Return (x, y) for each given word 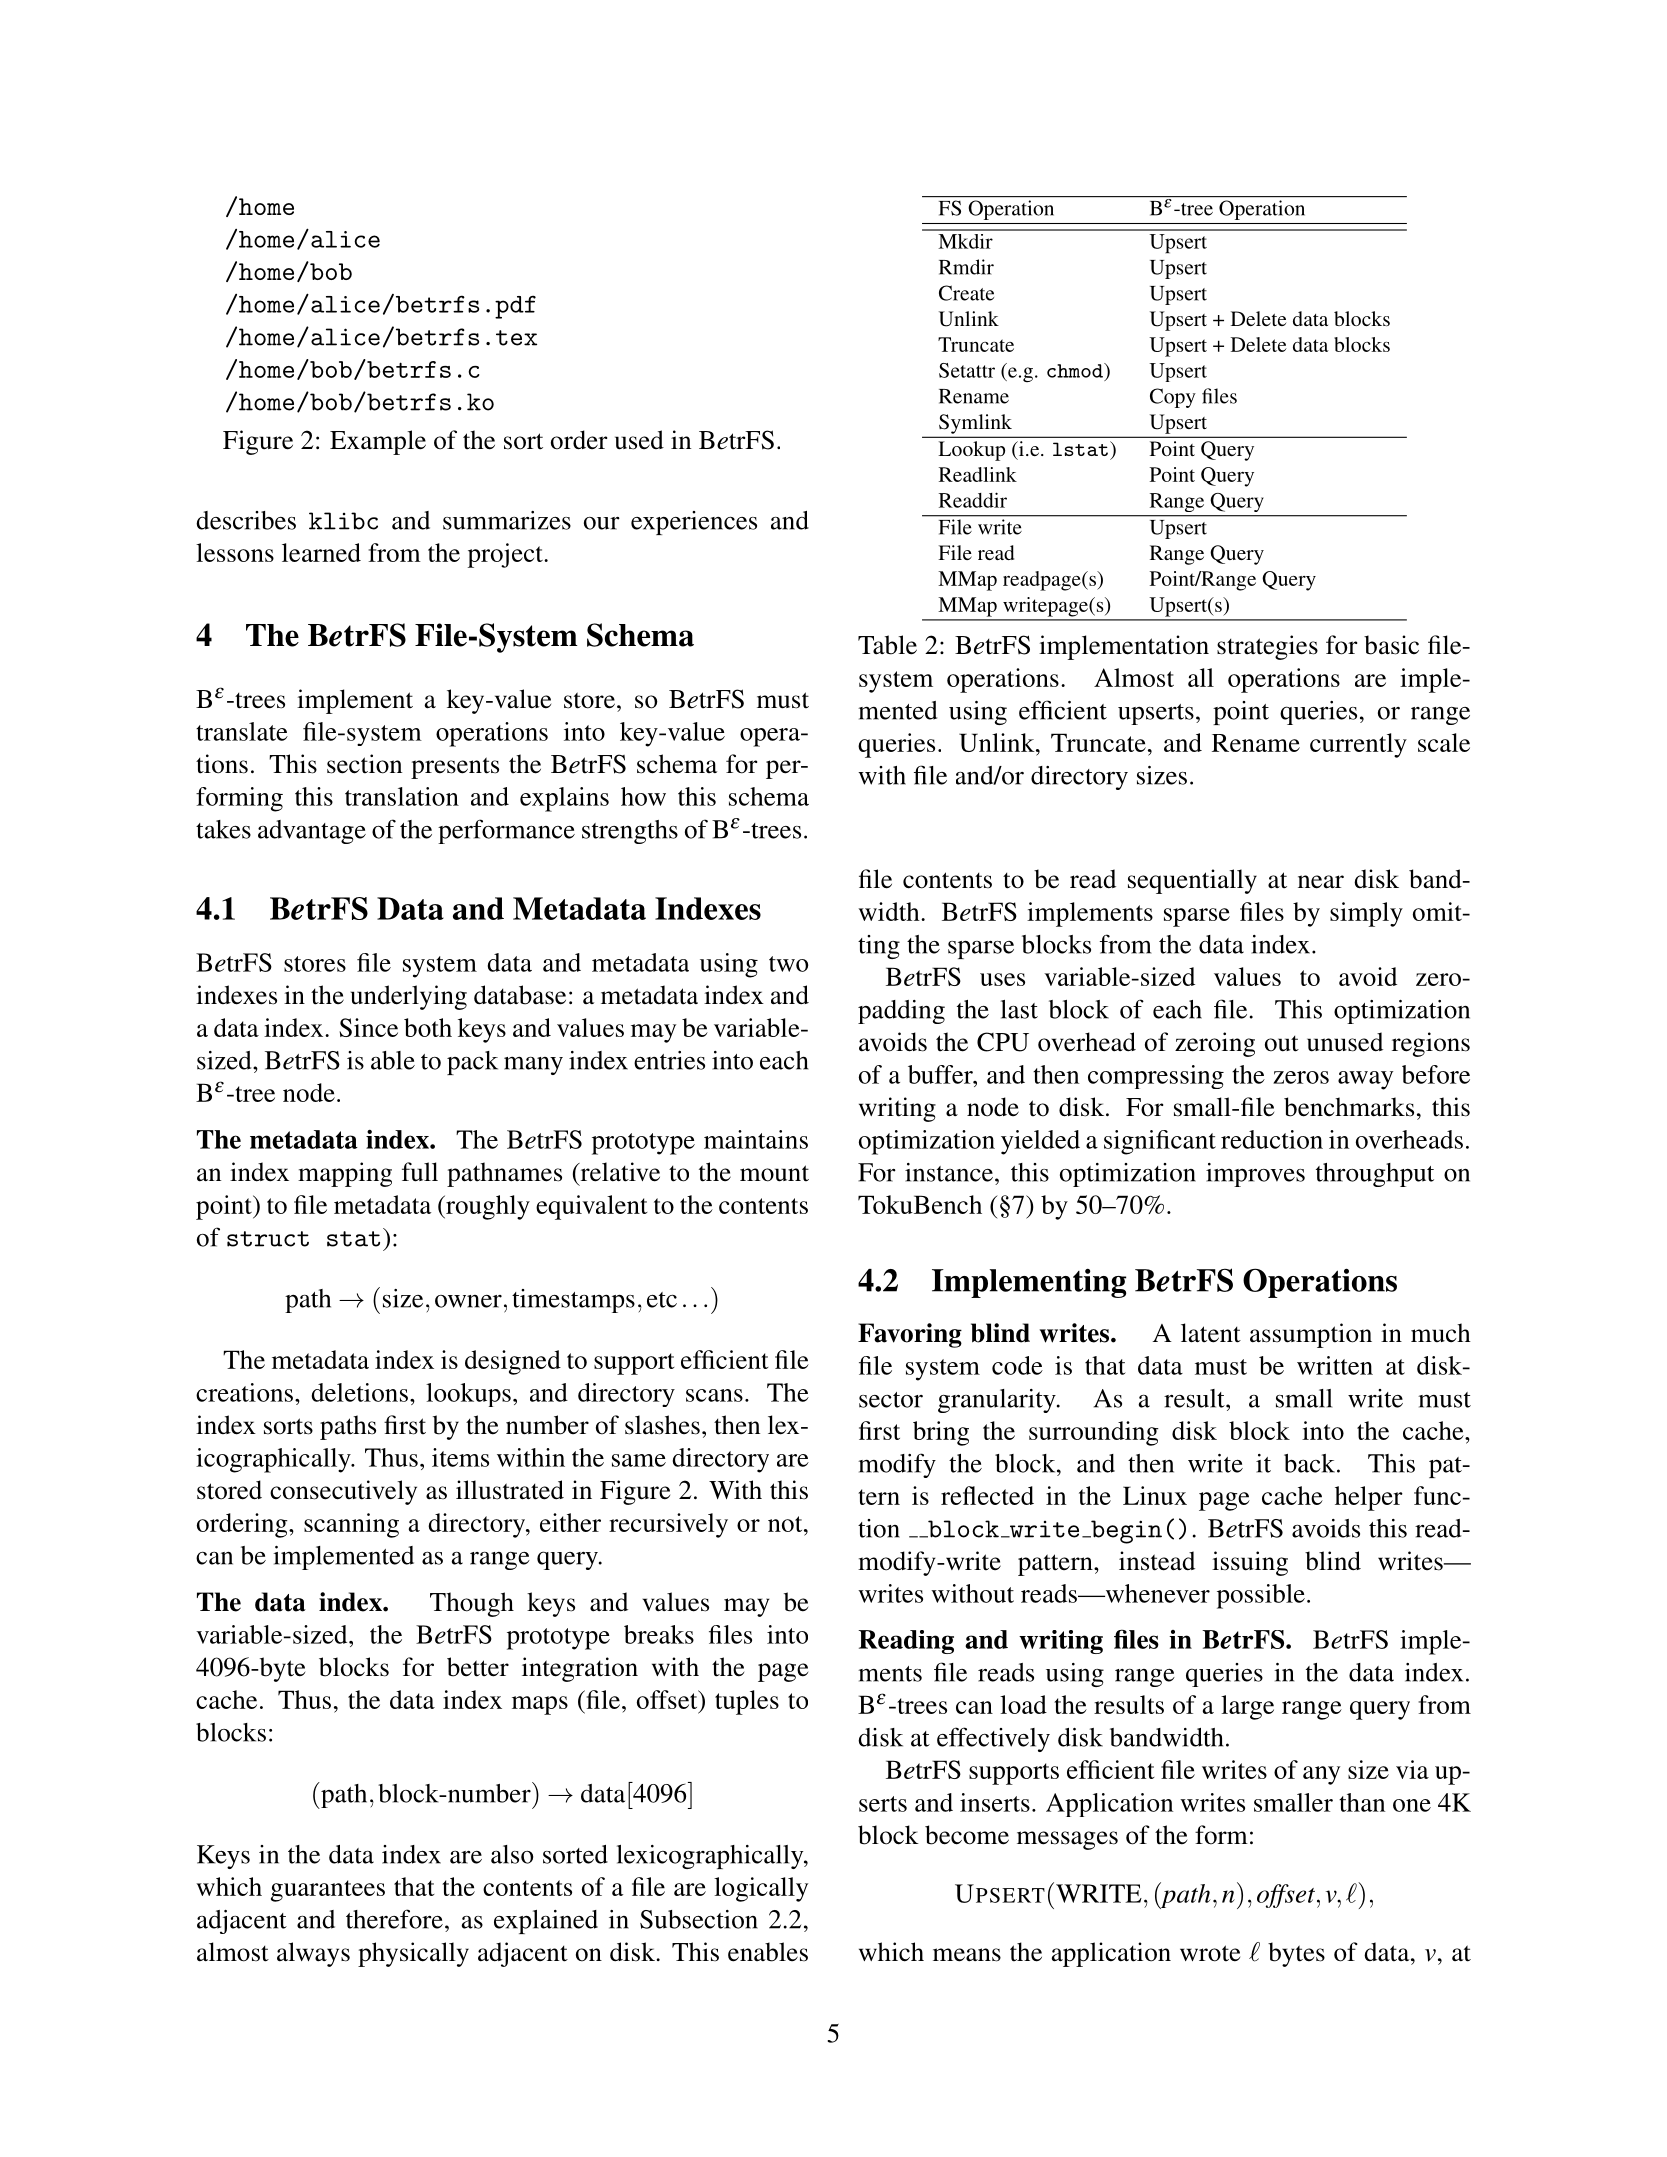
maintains (756, 1139)
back (1309, 1463)
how (643, 796)
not (786, 1524)
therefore (394, 1919)
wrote (1210, 1953)
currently (1358, 745)
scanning (351, 1525)
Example (378, 442)
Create (966, 293)
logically (761, 1889)
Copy (1173, 398)
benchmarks (1349, 1107)
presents (455, 768)
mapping (345, 1174)
